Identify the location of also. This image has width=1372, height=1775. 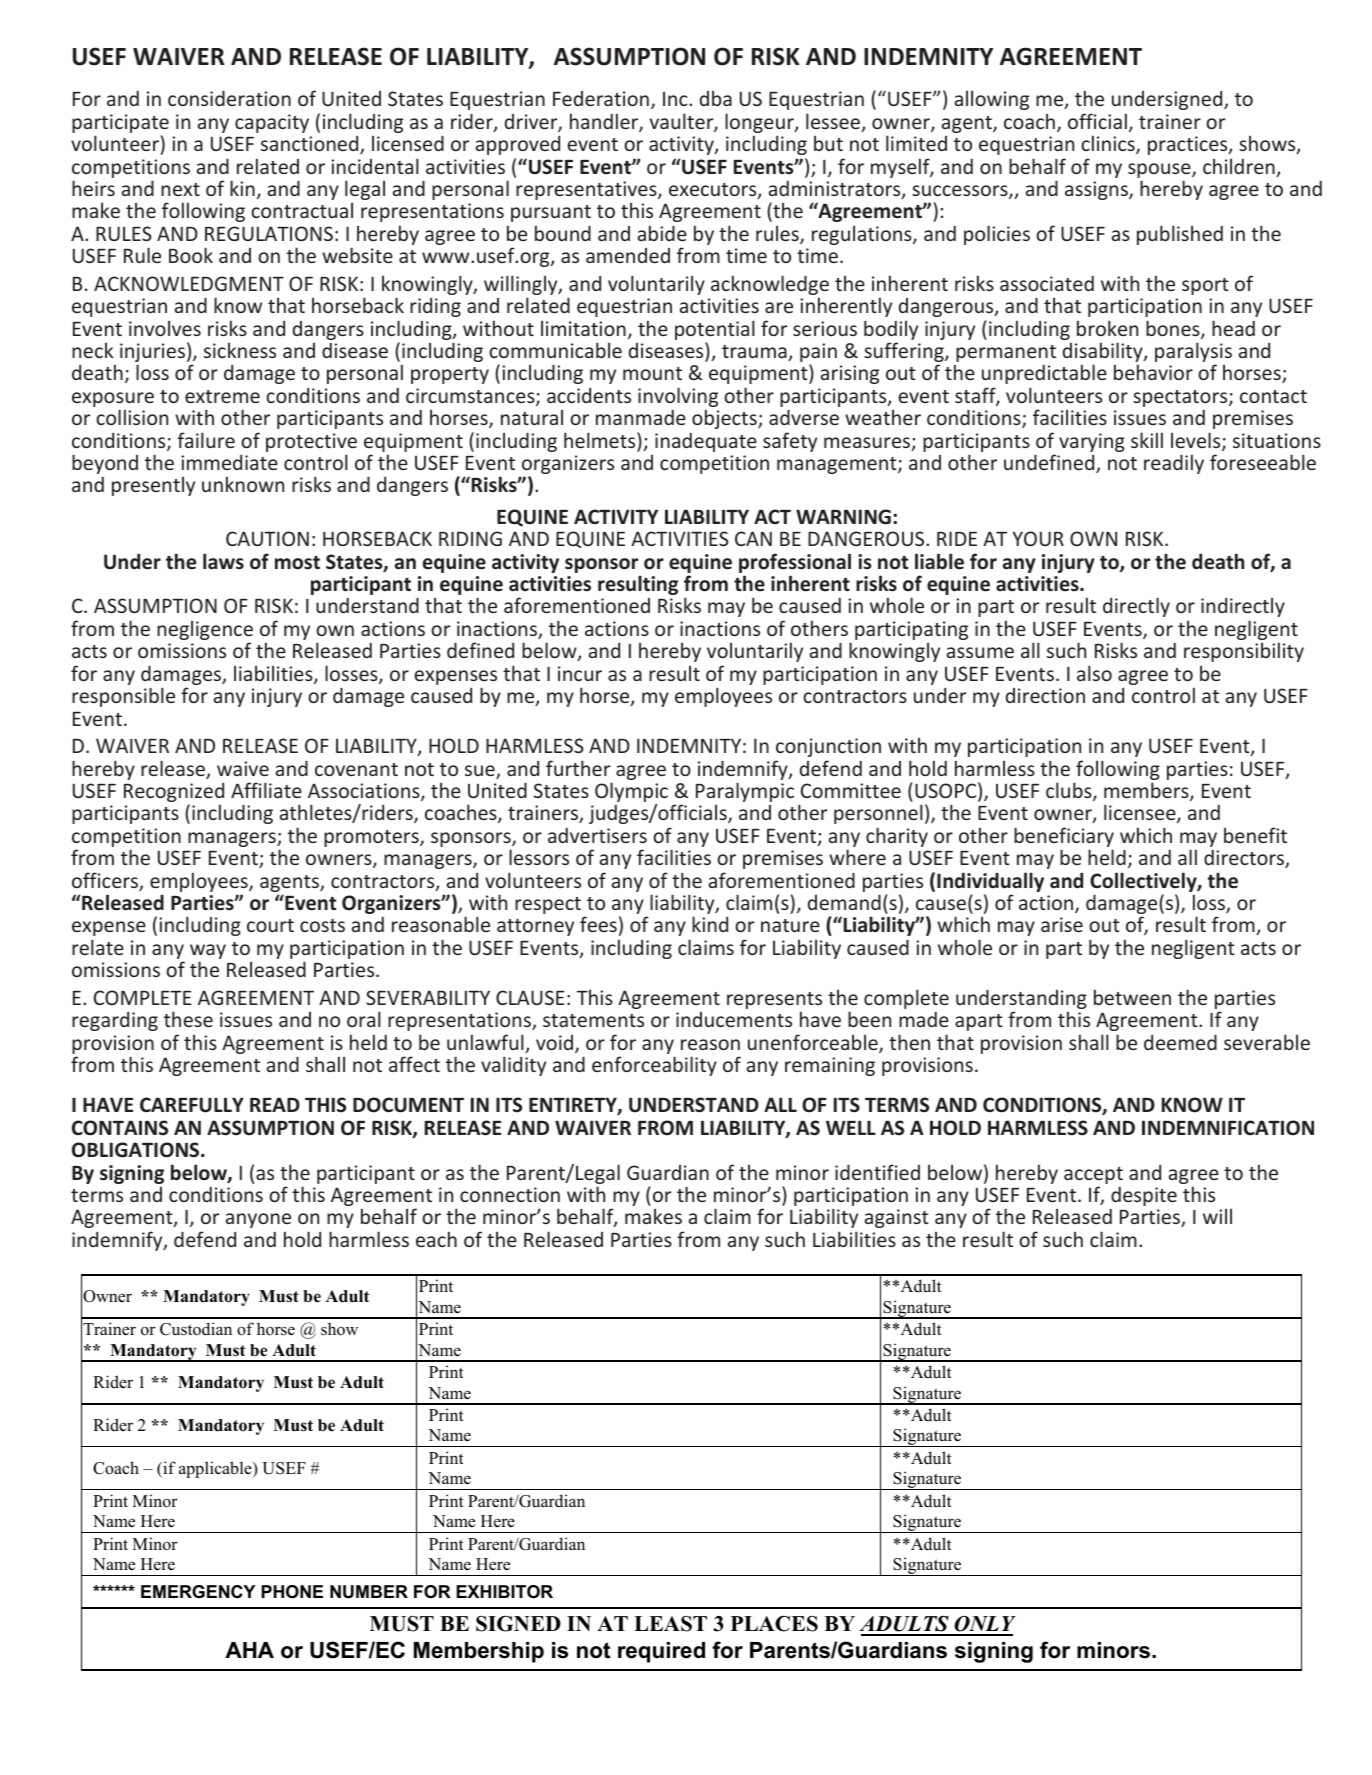
(1094, 673).
